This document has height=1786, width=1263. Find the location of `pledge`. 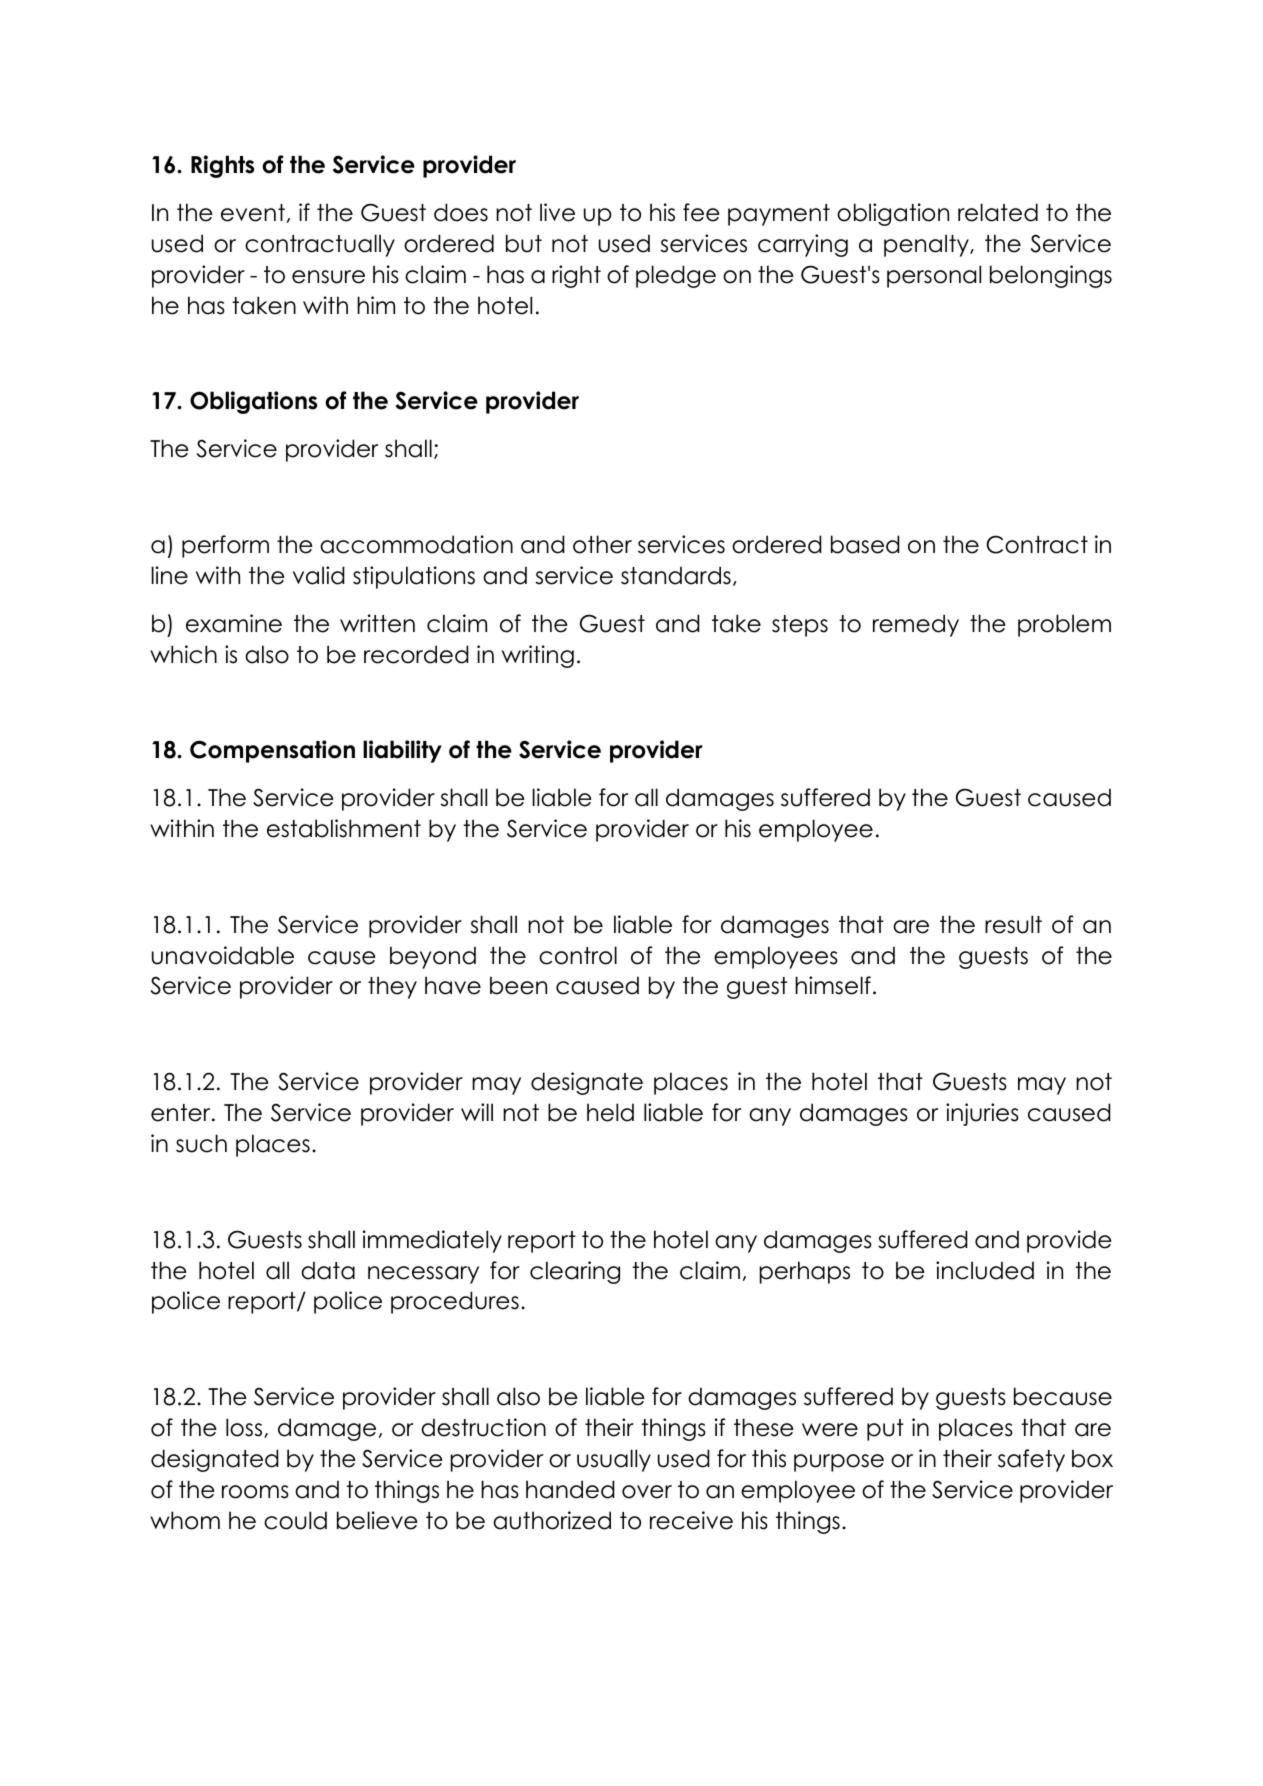

pledge is located at coordinates (676, 276).
